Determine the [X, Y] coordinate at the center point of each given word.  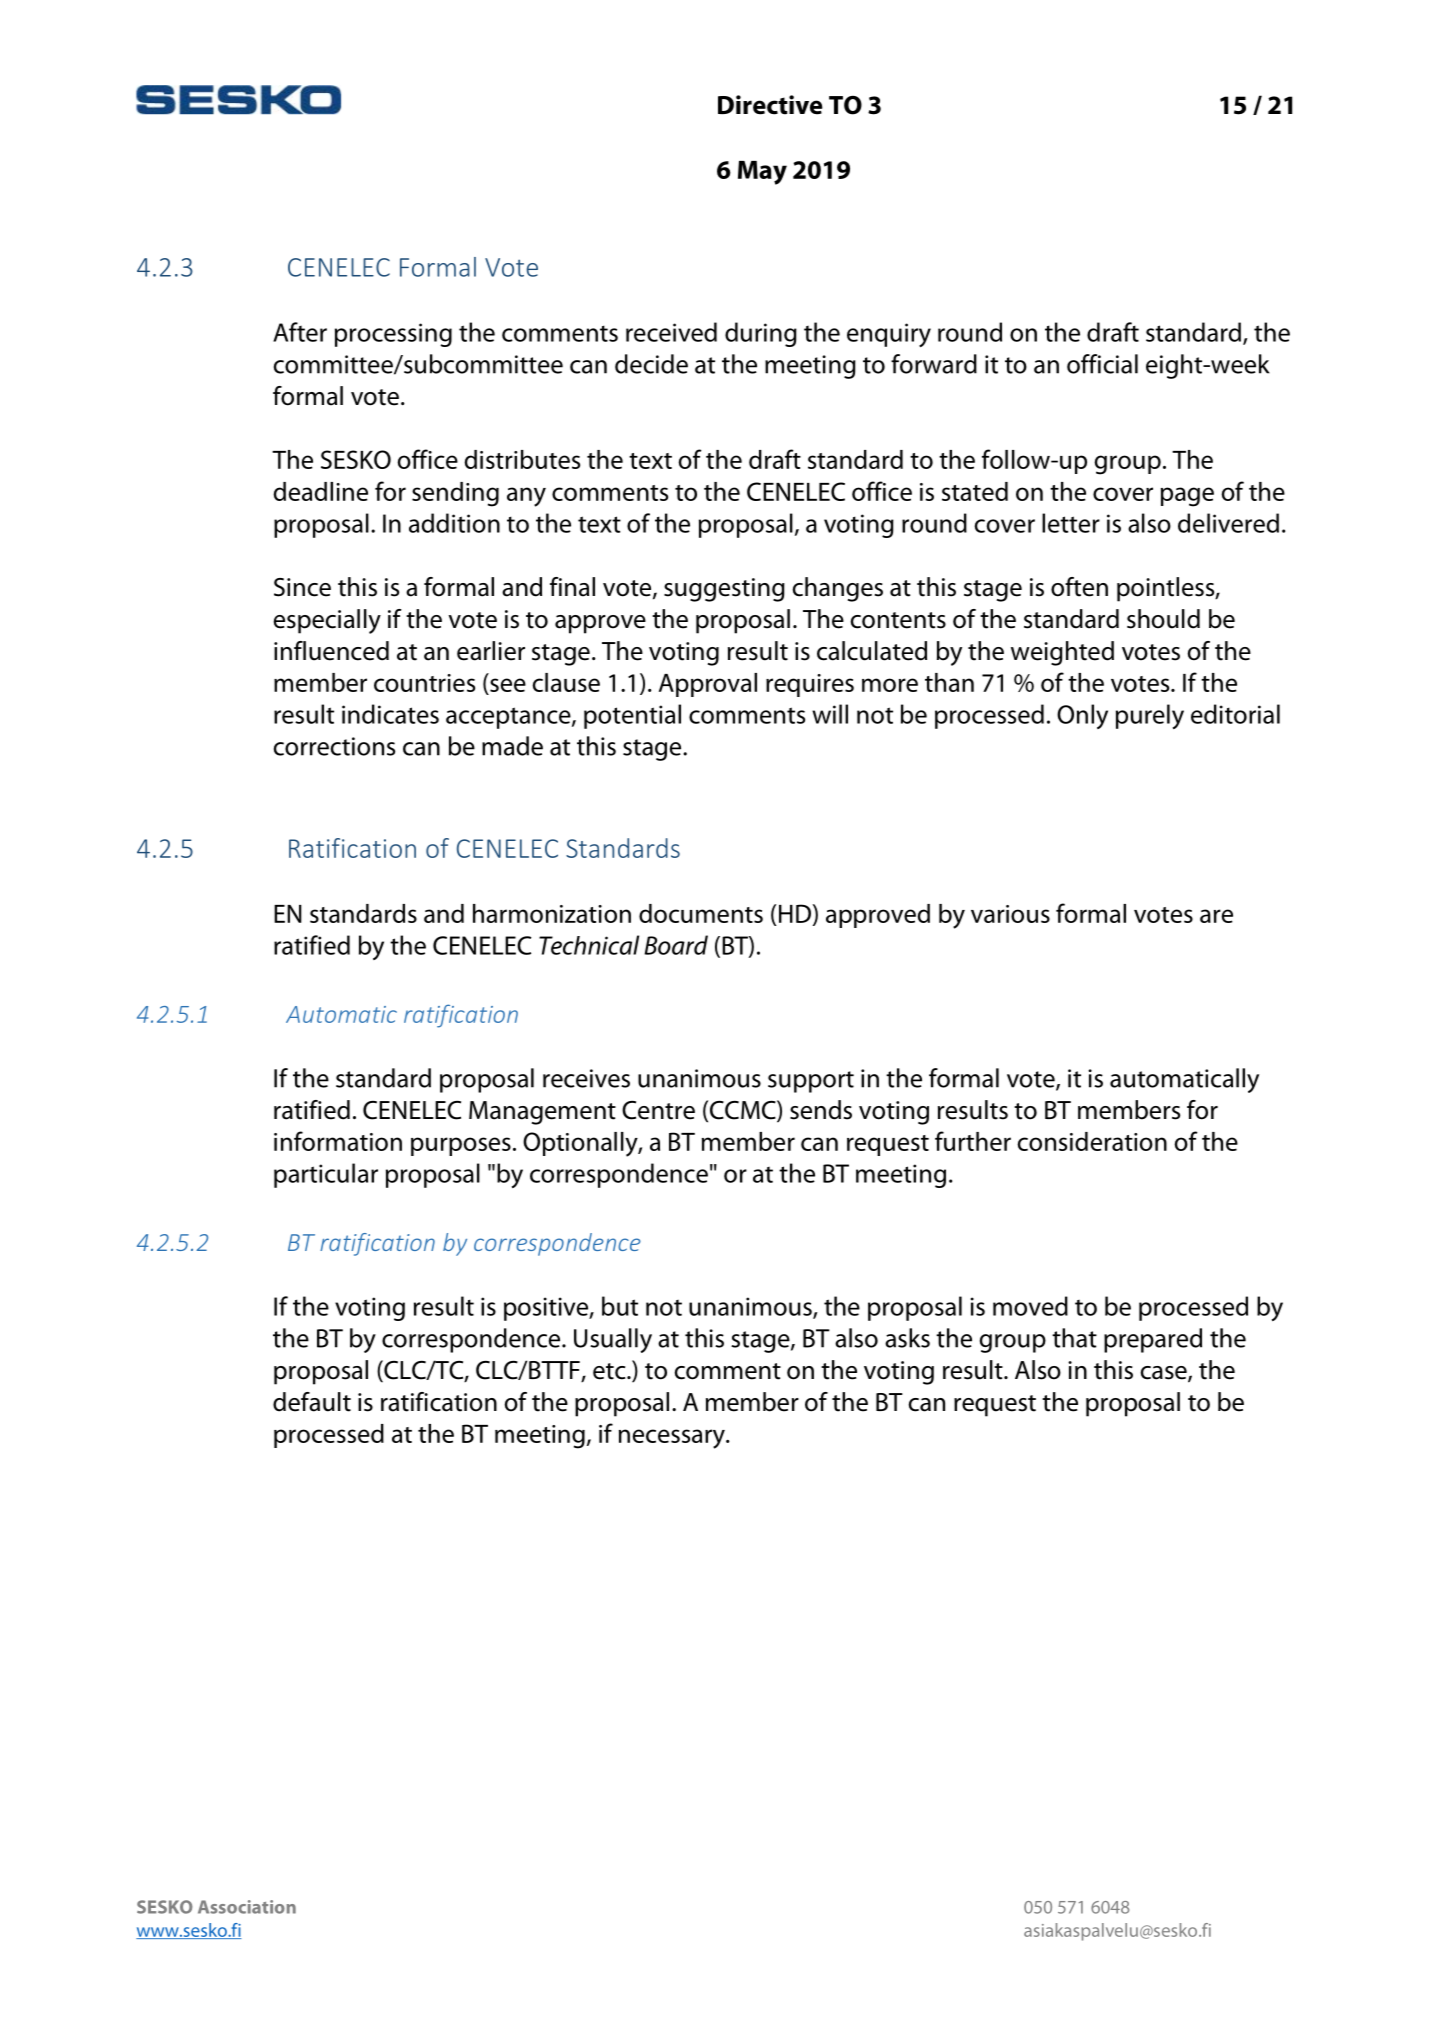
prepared [1153, 1340]
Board [676, 945]
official [1102, 364]
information [338, 1141]
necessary [673, 1439]
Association [247, 1907]
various [1010, 914]
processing [393, 335]
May [762, 173]
